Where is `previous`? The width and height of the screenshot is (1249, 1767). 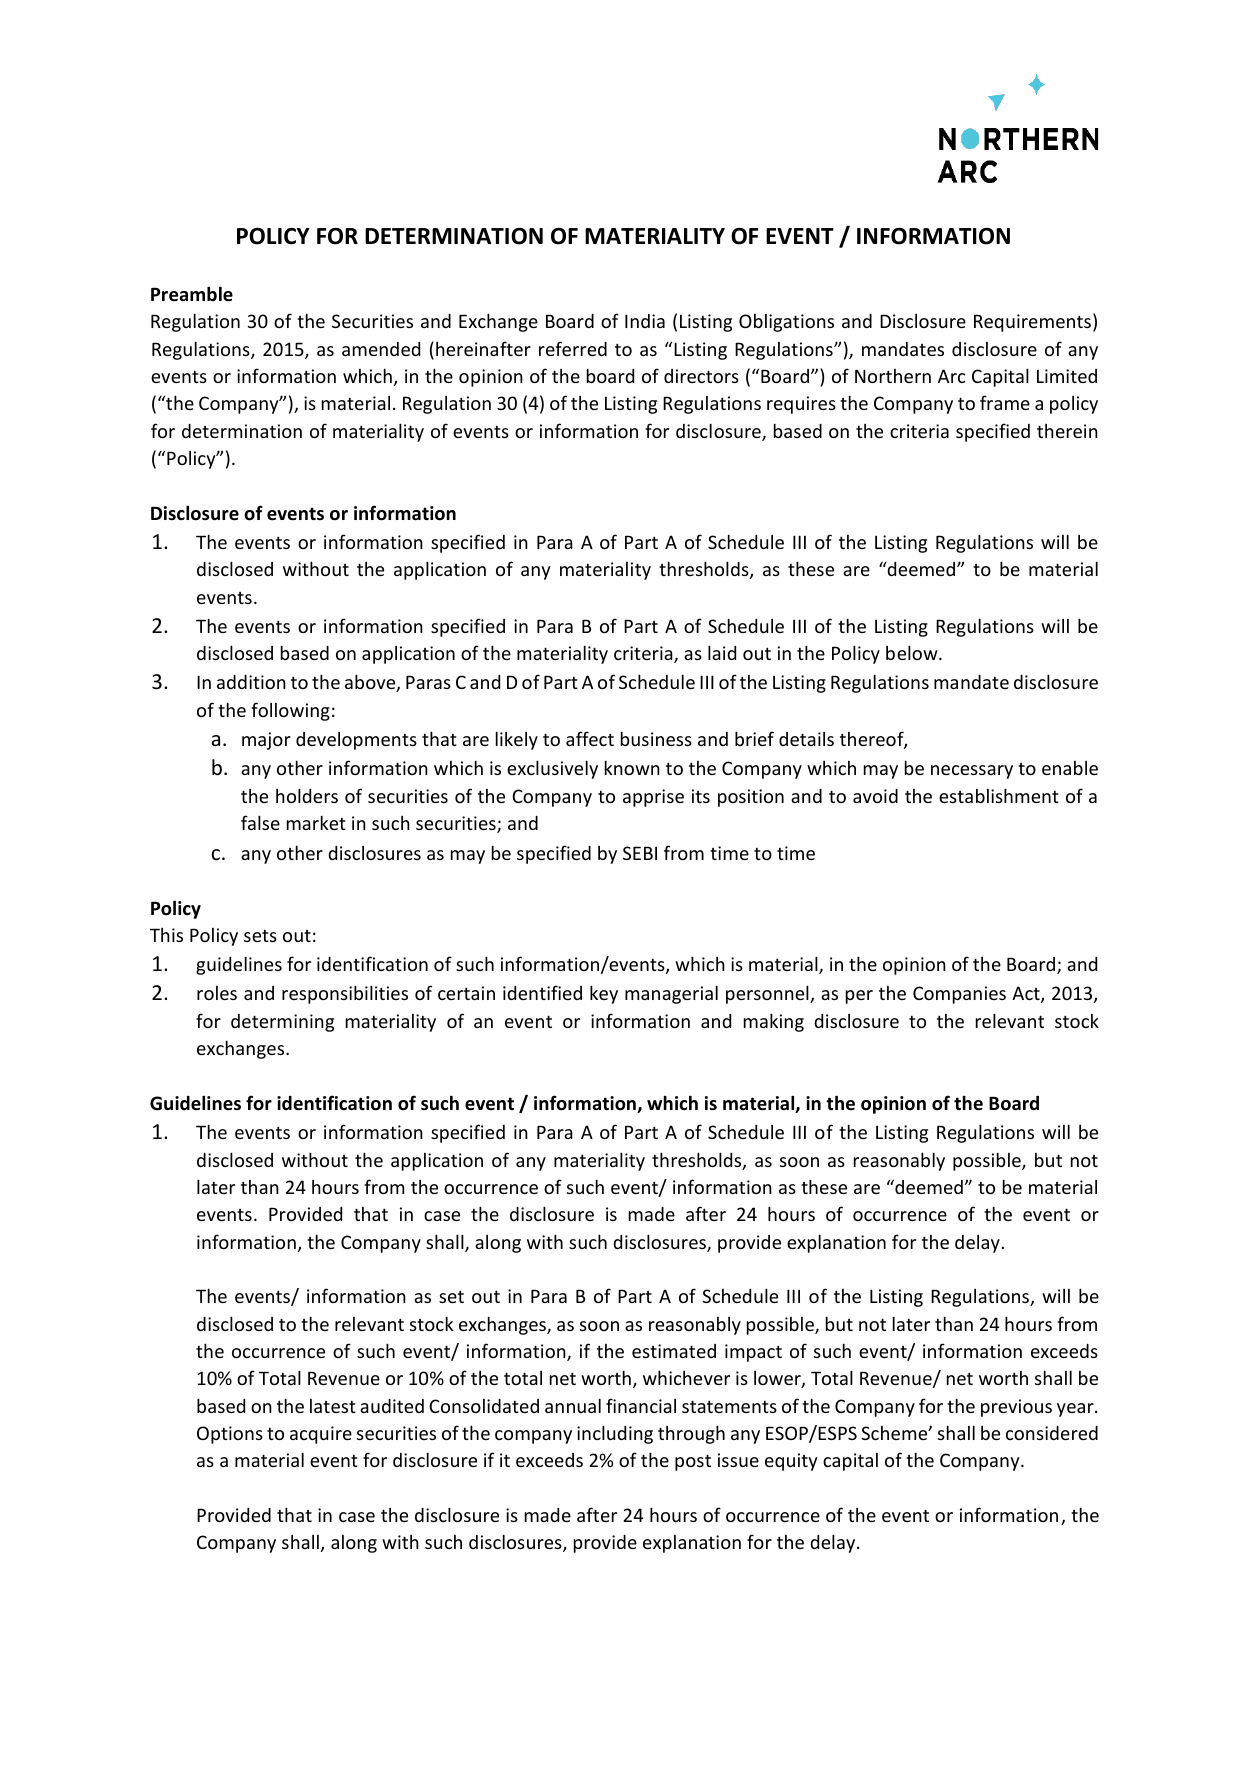 previous is located at coordinates (1016, 1408).
